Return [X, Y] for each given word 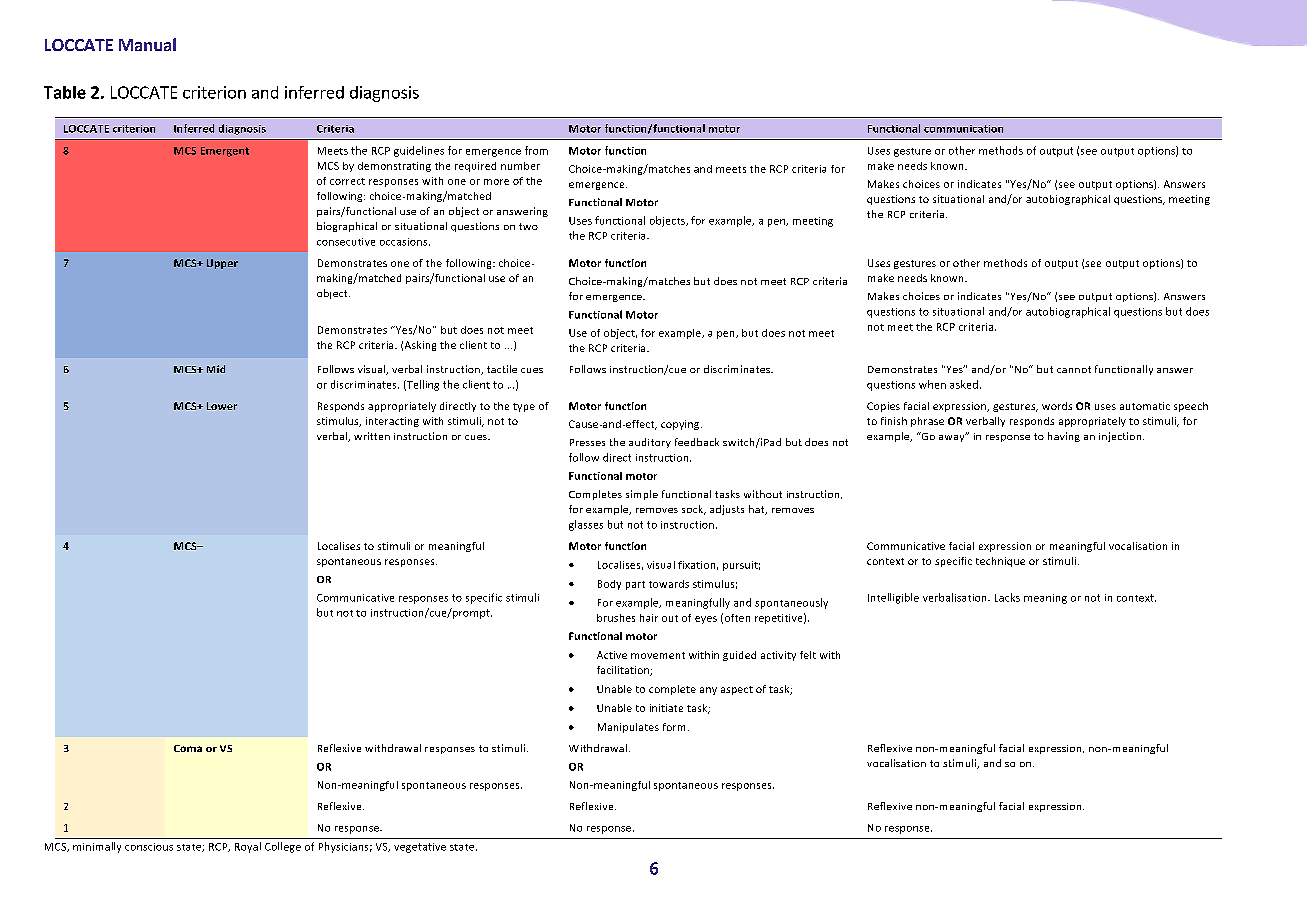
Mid [216, 369]
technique [1000, 562]
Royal [248, 847]
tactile [502, 369]
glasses [586, 525]
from [536, 150]
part [635, 585]
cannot [1074, 369]
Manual [147, 44]
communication [963, 129]
